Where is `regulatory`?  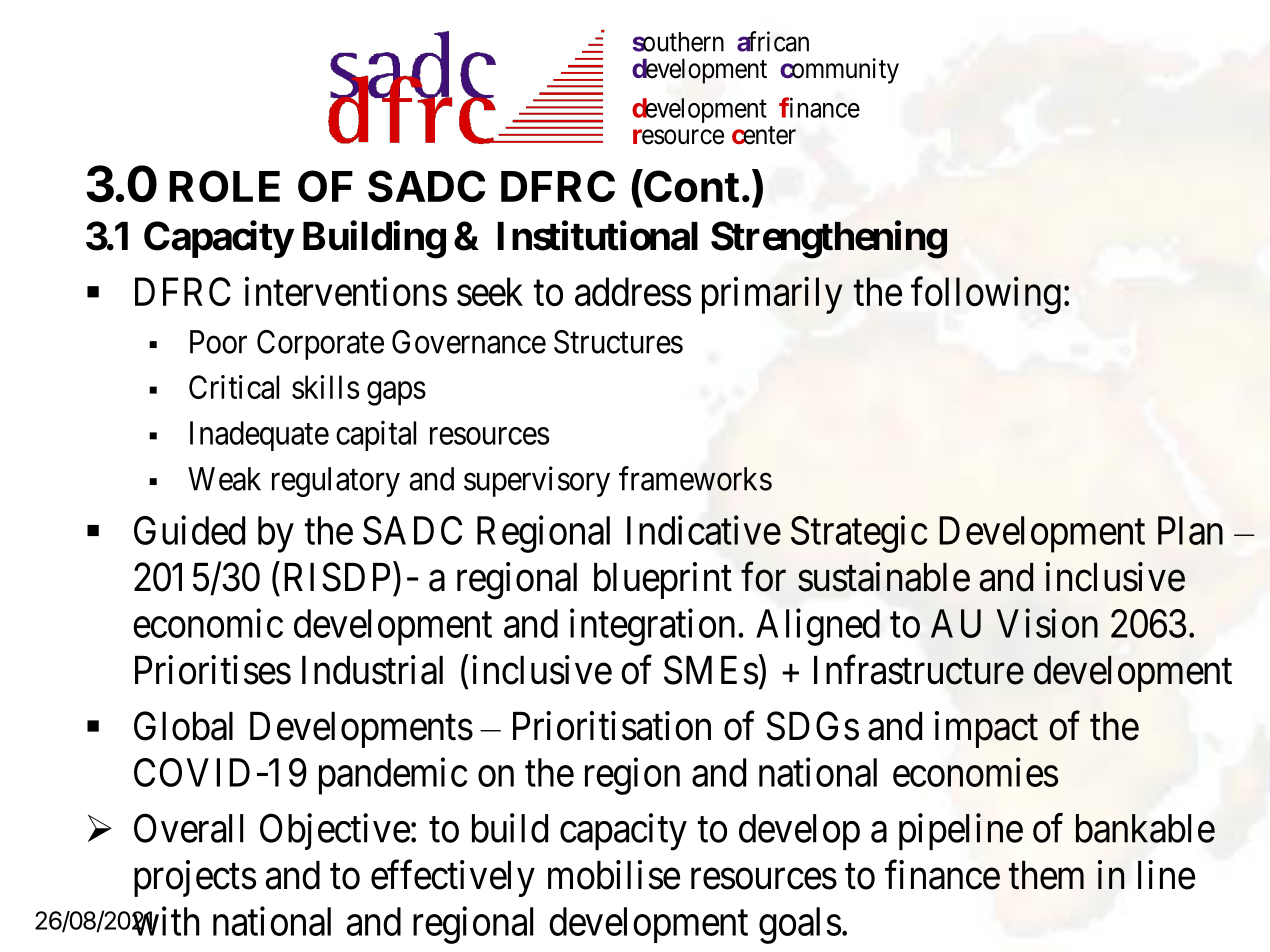 regulatory is located at coordinates (336, 482).
